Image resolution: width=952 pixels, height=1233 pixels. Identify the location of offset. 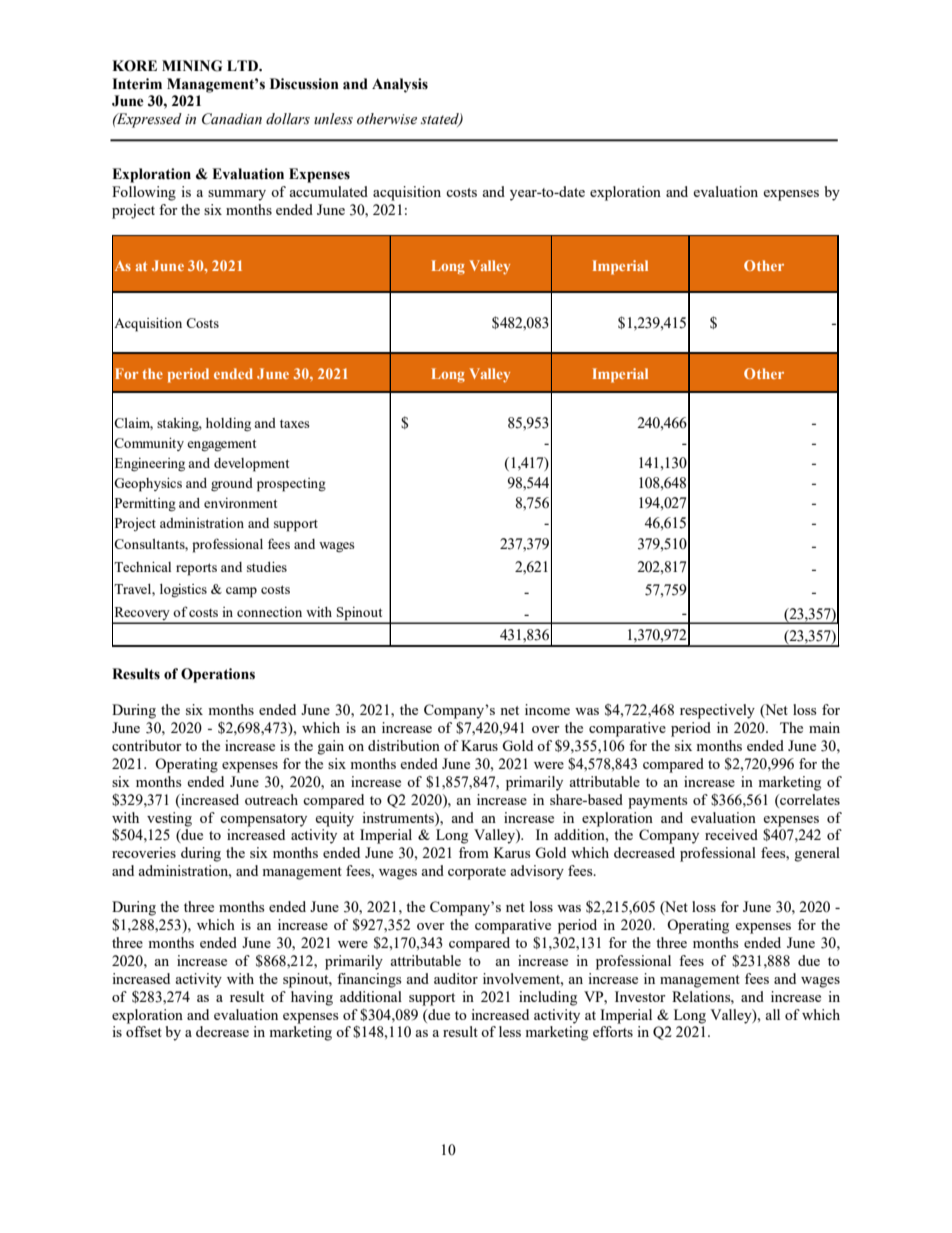
(144, 1031).
